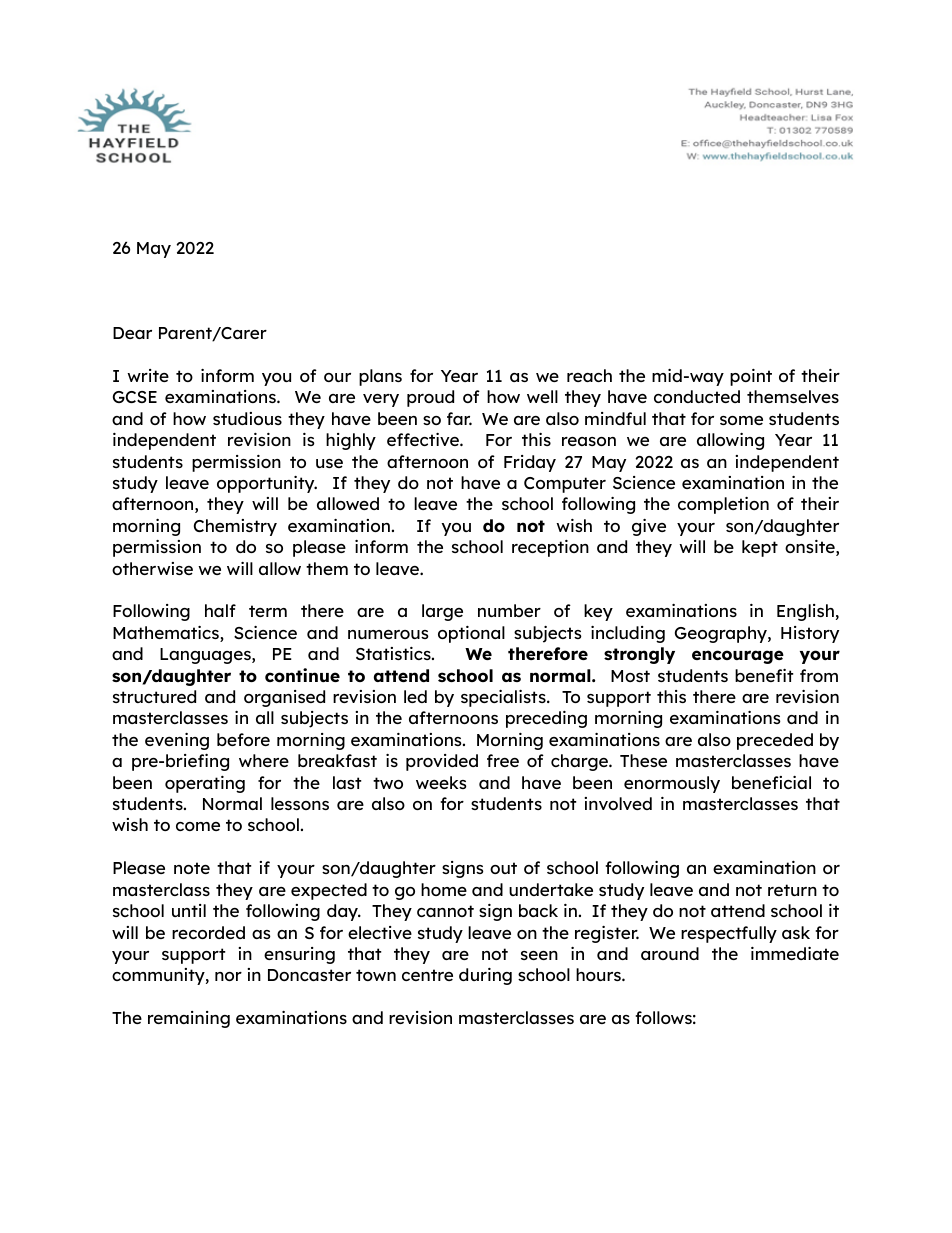  Describe the element at coordinates (751, 377) in the image. I see `point` at that location.
